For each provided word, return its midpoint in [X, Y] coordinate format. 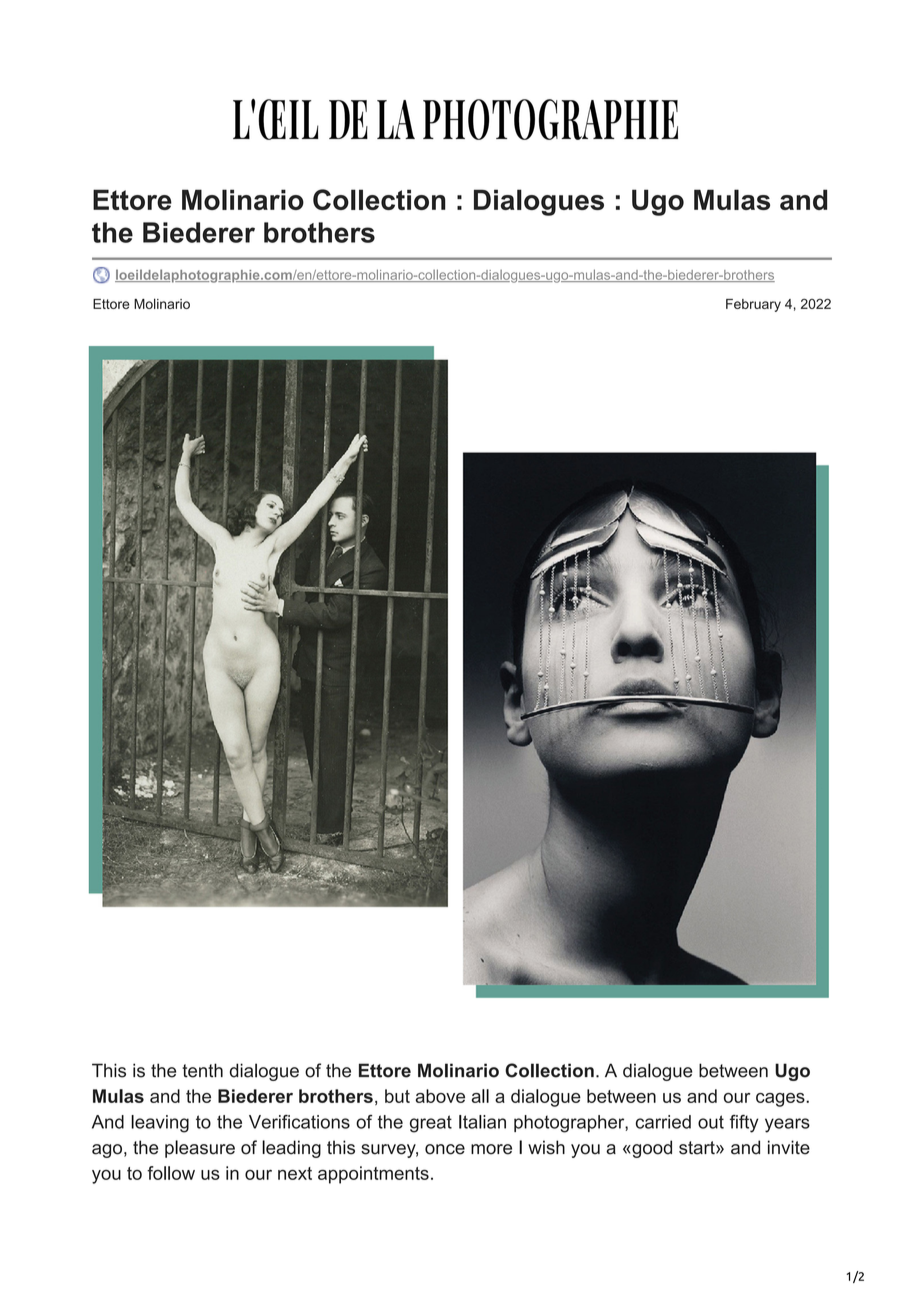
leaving [160, 1124]
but [397, 1096]
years [787, 1125]
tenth [202, 1070]
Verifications [299, 1122]
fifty [744, 1124]
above [440, 1096]
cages [781, 1100]
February [753, 305]
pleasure [200, 1149]
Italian [482, 1122]
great [431, 1124]
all [480, 1096]
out [711, 1122]
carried [663, 1122]
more [491, 1149]
